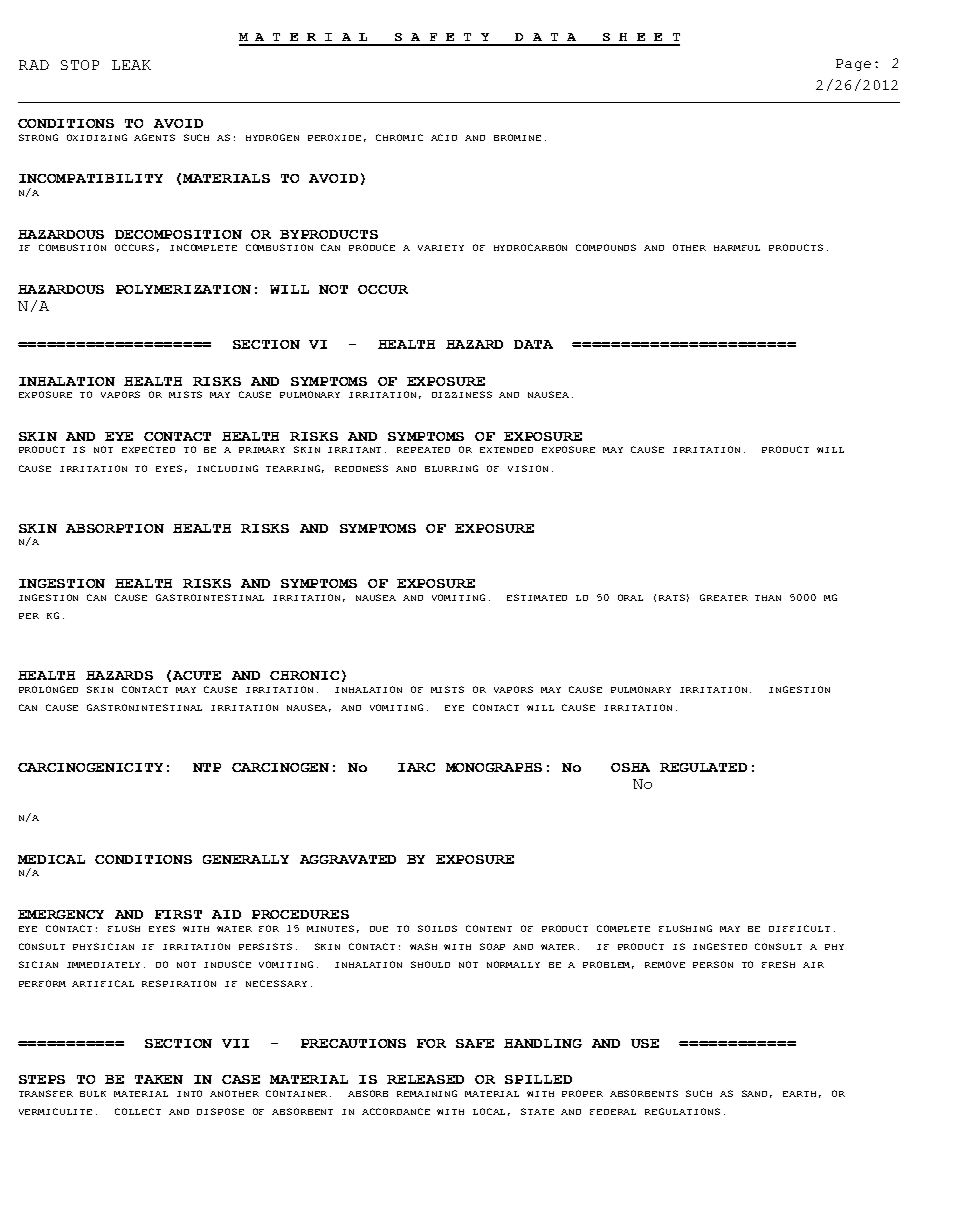 The width and height of the page is (955, 1232). I want to click on Page, so click(853, 65).
